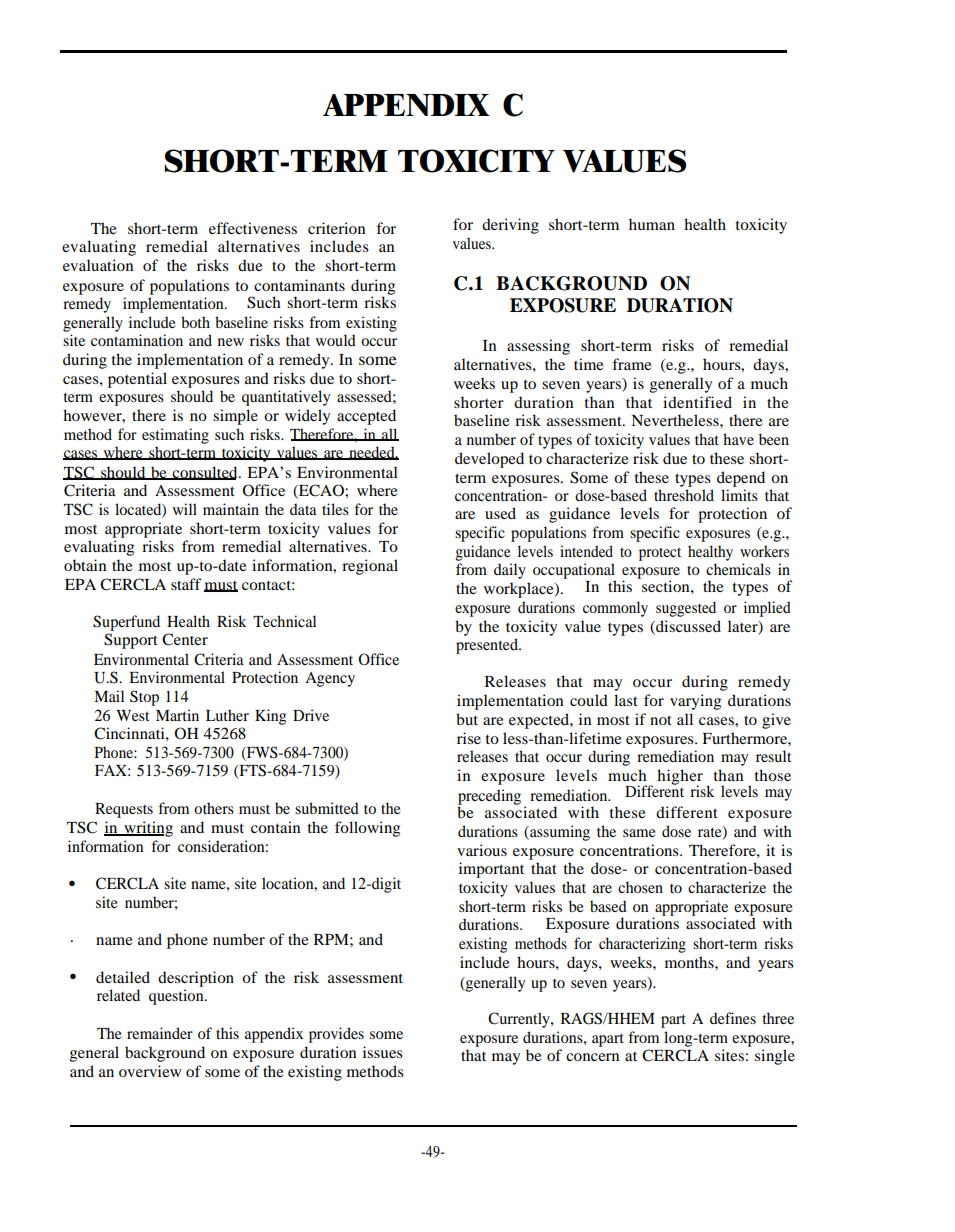 This screenshot has width=955, height=1232. Describe the element at coordinates (510, 226) in the screenshot. I see `deriving` at that location.
